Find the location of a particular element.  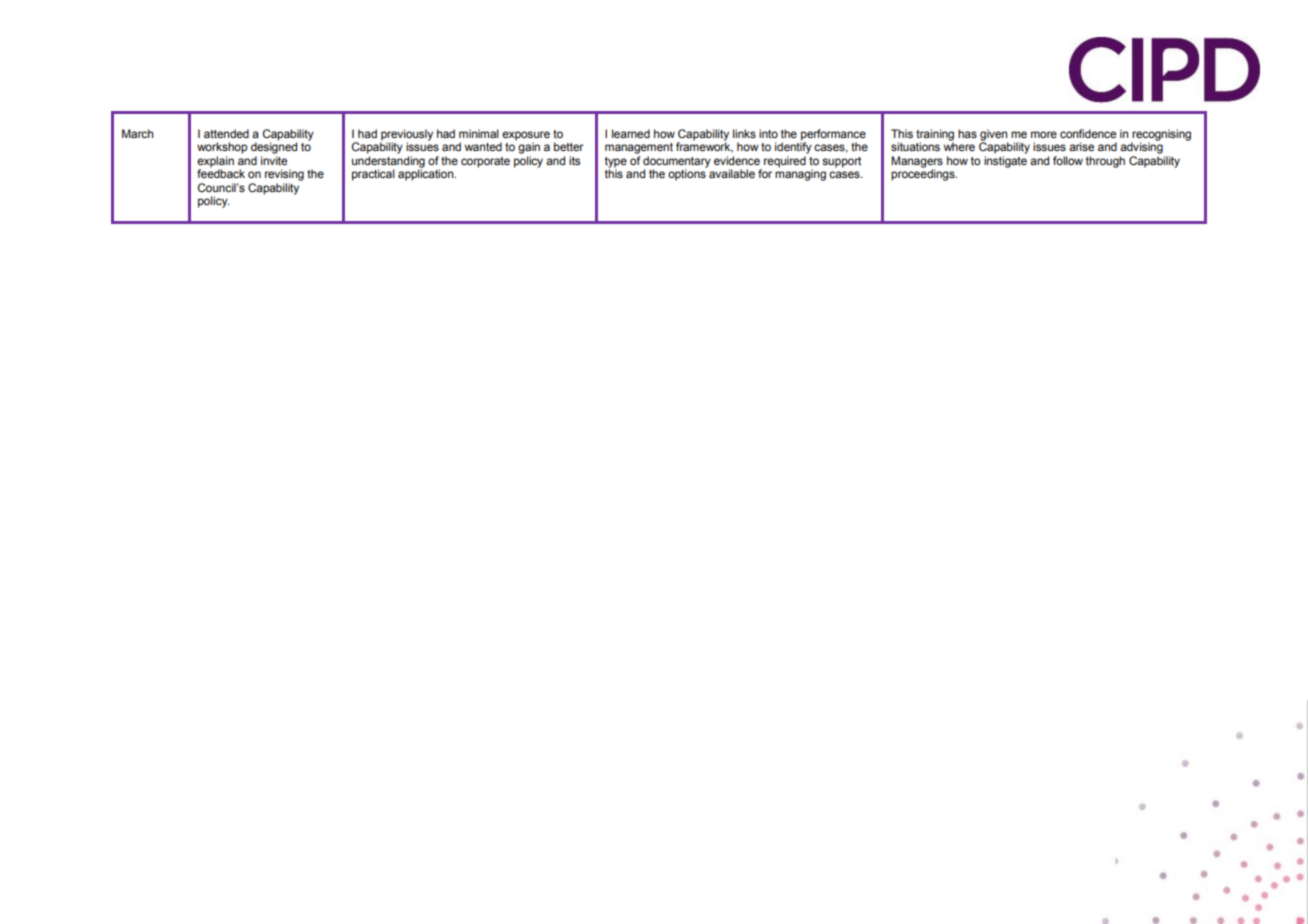

invite is located at coordinates (274, 160).
